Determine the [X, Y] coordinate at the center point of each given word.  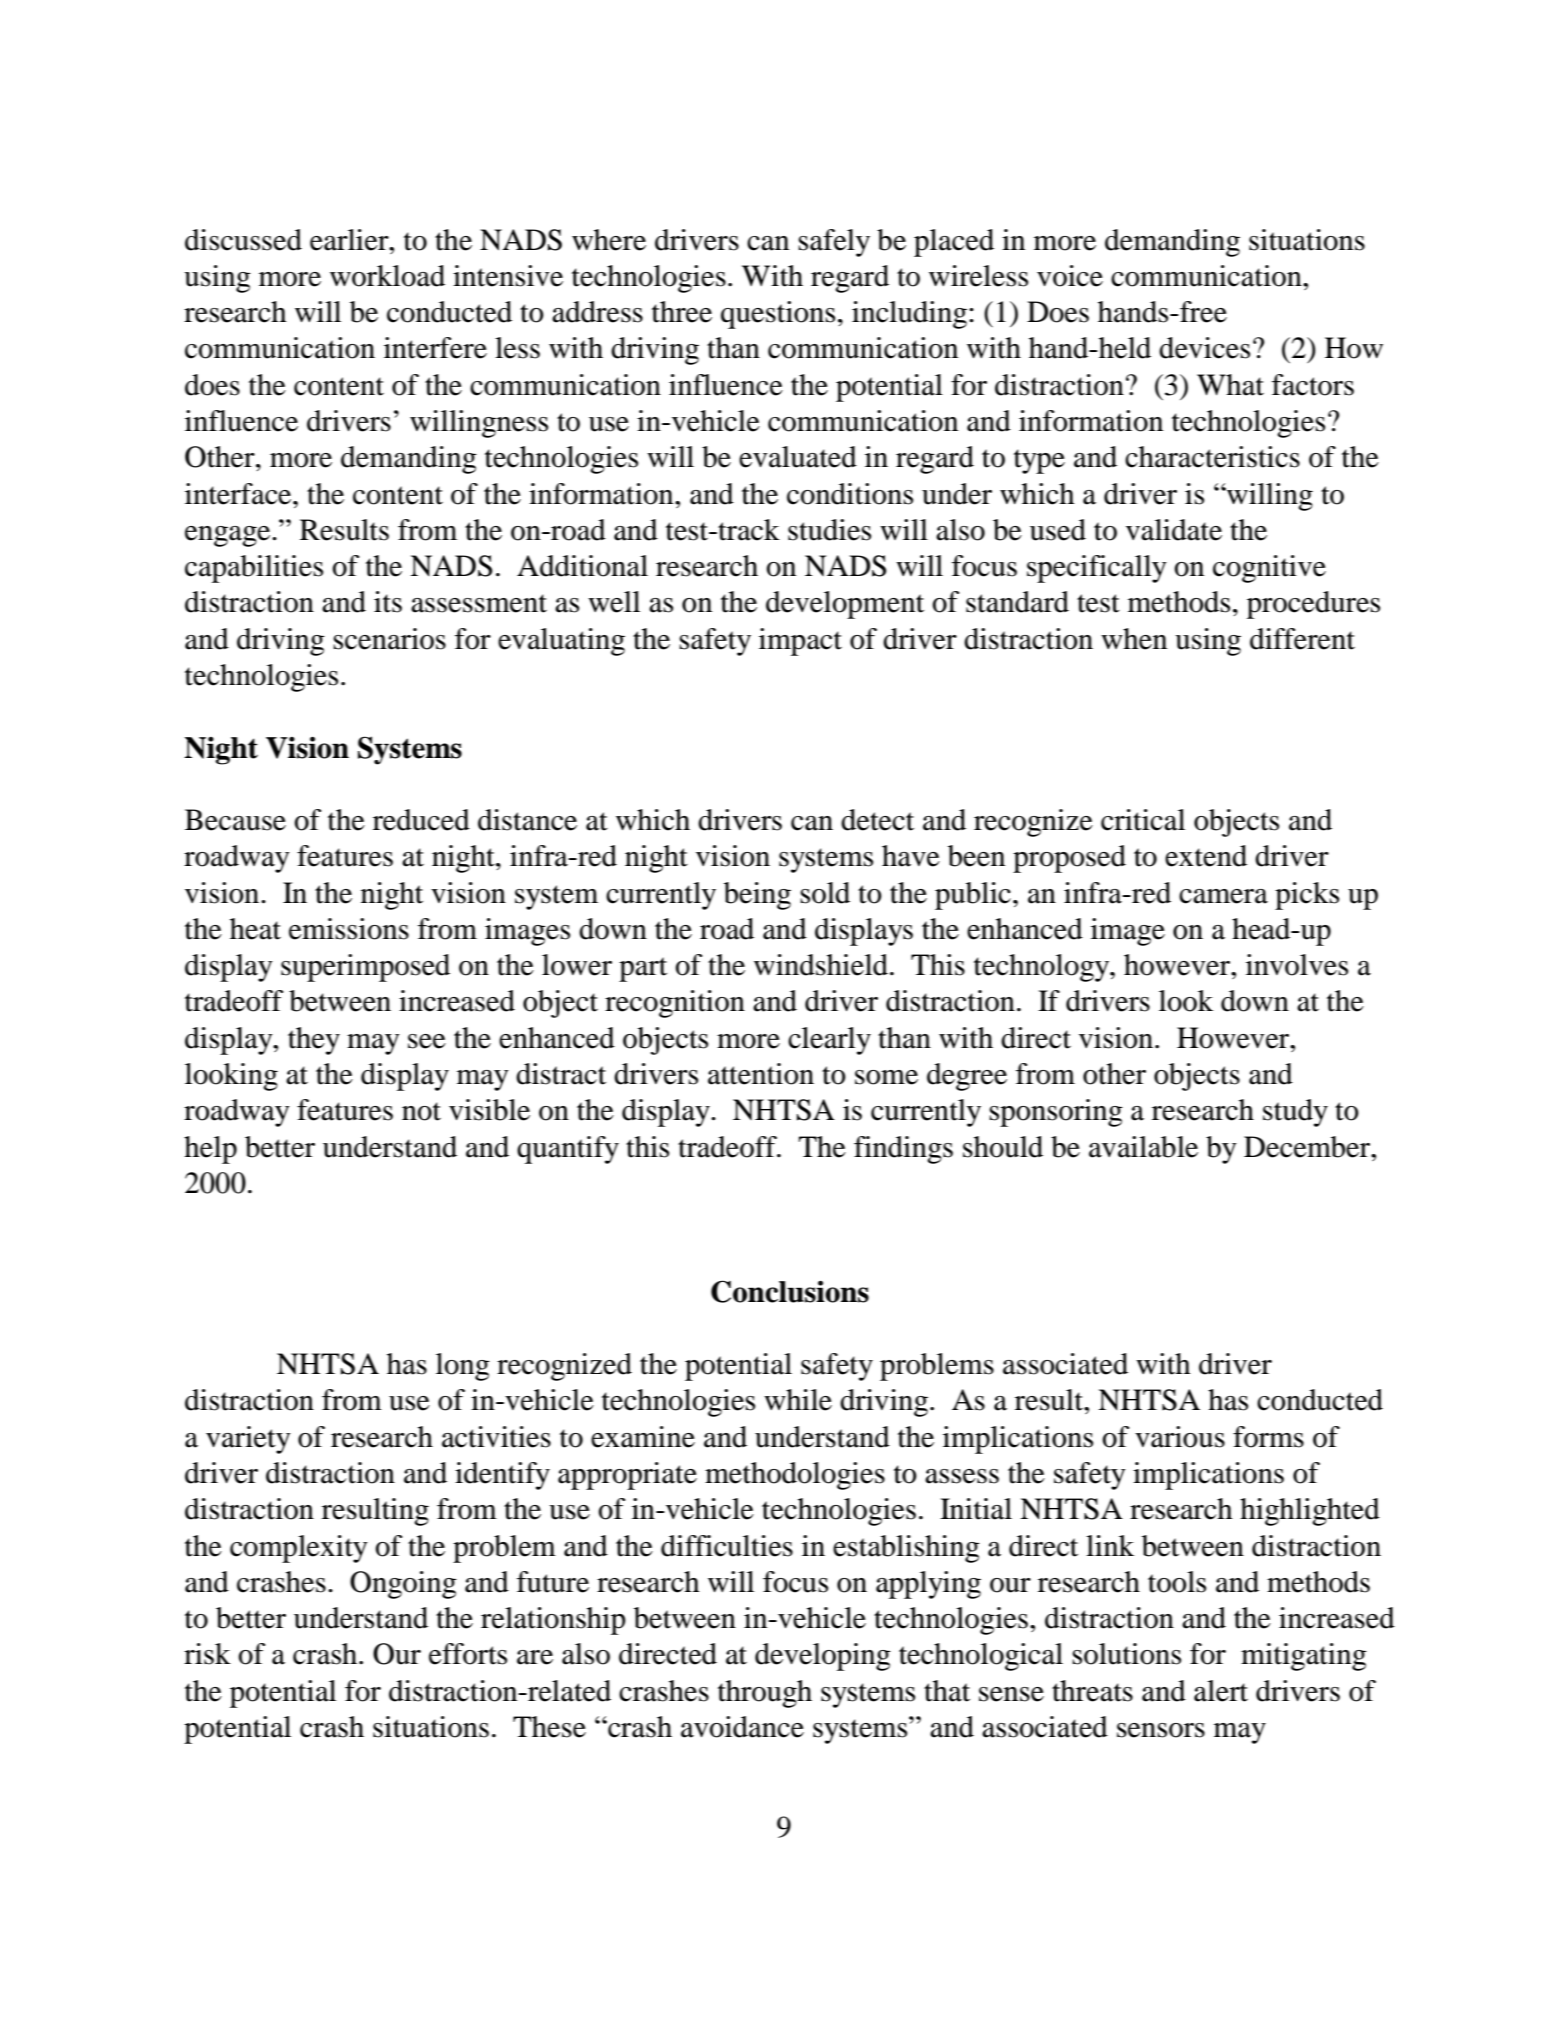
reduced [421, 820]
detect [877, 820]
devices [1204, 348]
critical [1143, 820]
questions [778, 315]
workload [387, 276]
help [210, 1150]
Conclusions [790, 1291]
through [765, 1694]
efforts [468, 1654]
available [1143, 1147]
